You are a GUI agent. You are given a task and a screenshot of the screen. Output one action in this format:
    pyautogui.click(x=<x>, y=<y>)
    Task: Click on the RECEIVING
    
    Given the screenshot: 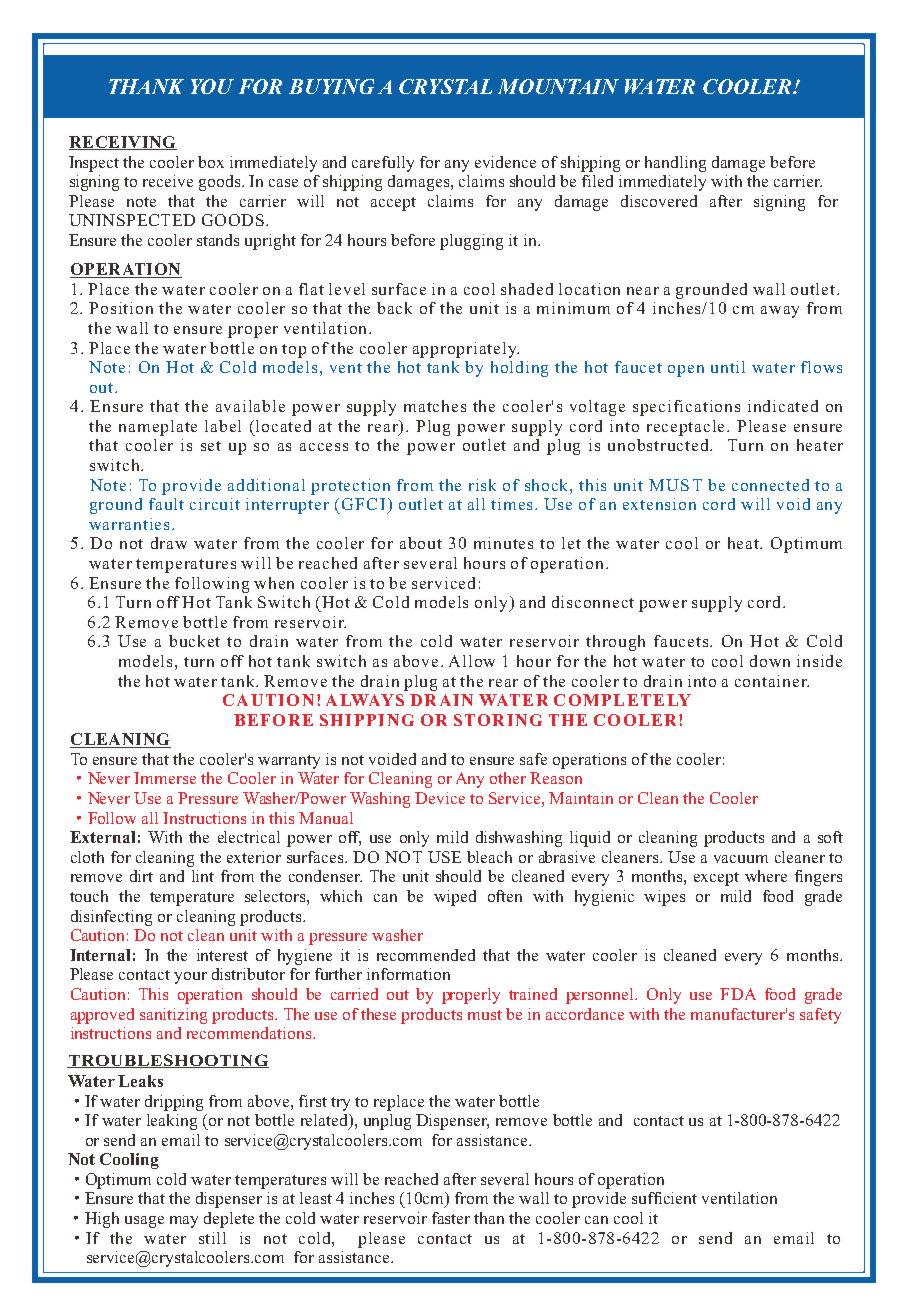 What is the action you would take?
    pyautogui.click(x=123, y=143)
